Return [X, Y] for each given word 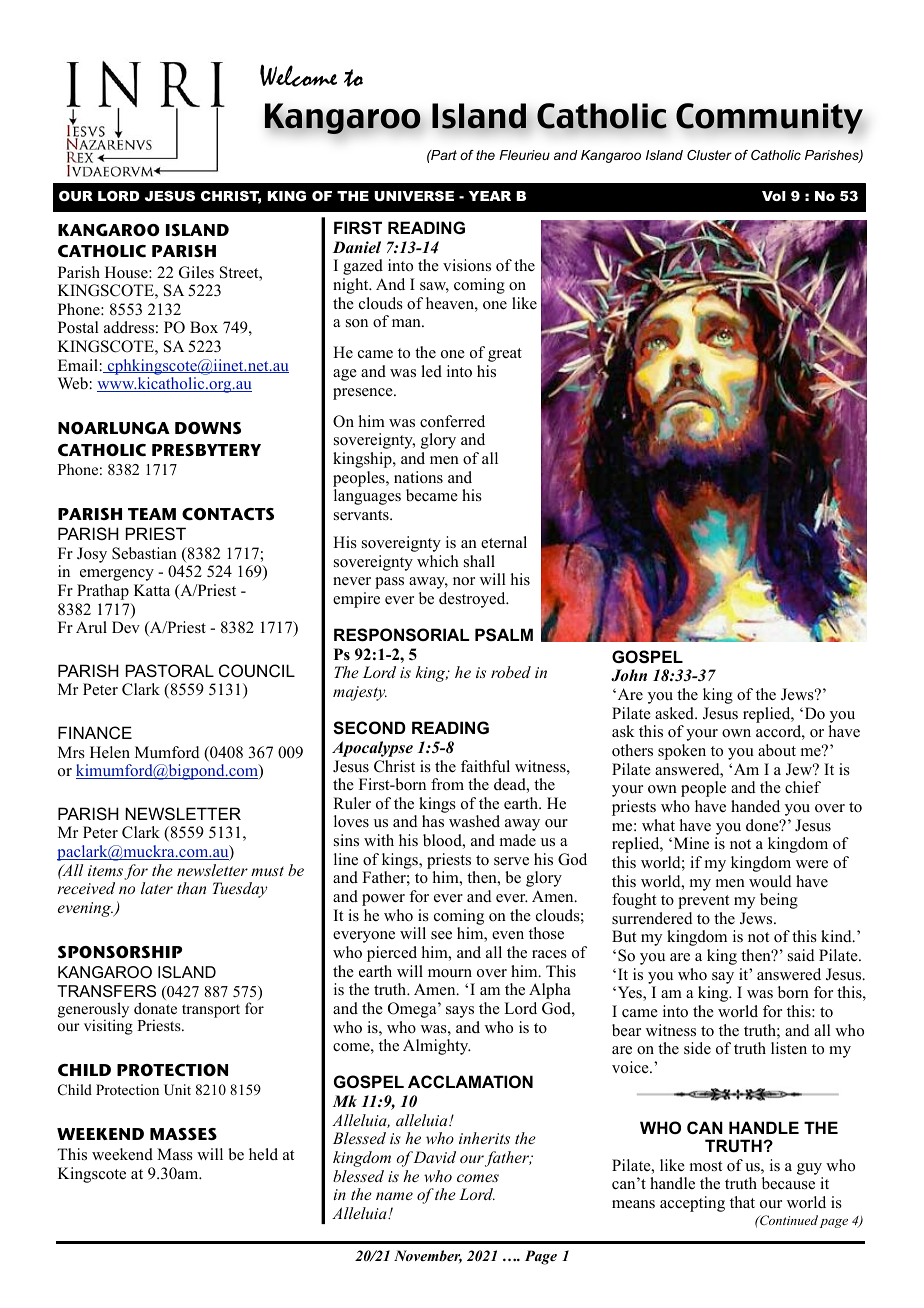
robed [511, 672]
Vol [774, 196]
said [801, 955]
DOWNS [208, 428]
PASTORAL [170, 670]
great [505, 355]
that [742, 1202]
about [777, 750]
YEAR [490, 196]
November [428, 1256]
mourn [450, 973]
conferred [452, 421]
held [263, 1154]
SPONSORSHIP [120, 952]
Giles [196, 272]
